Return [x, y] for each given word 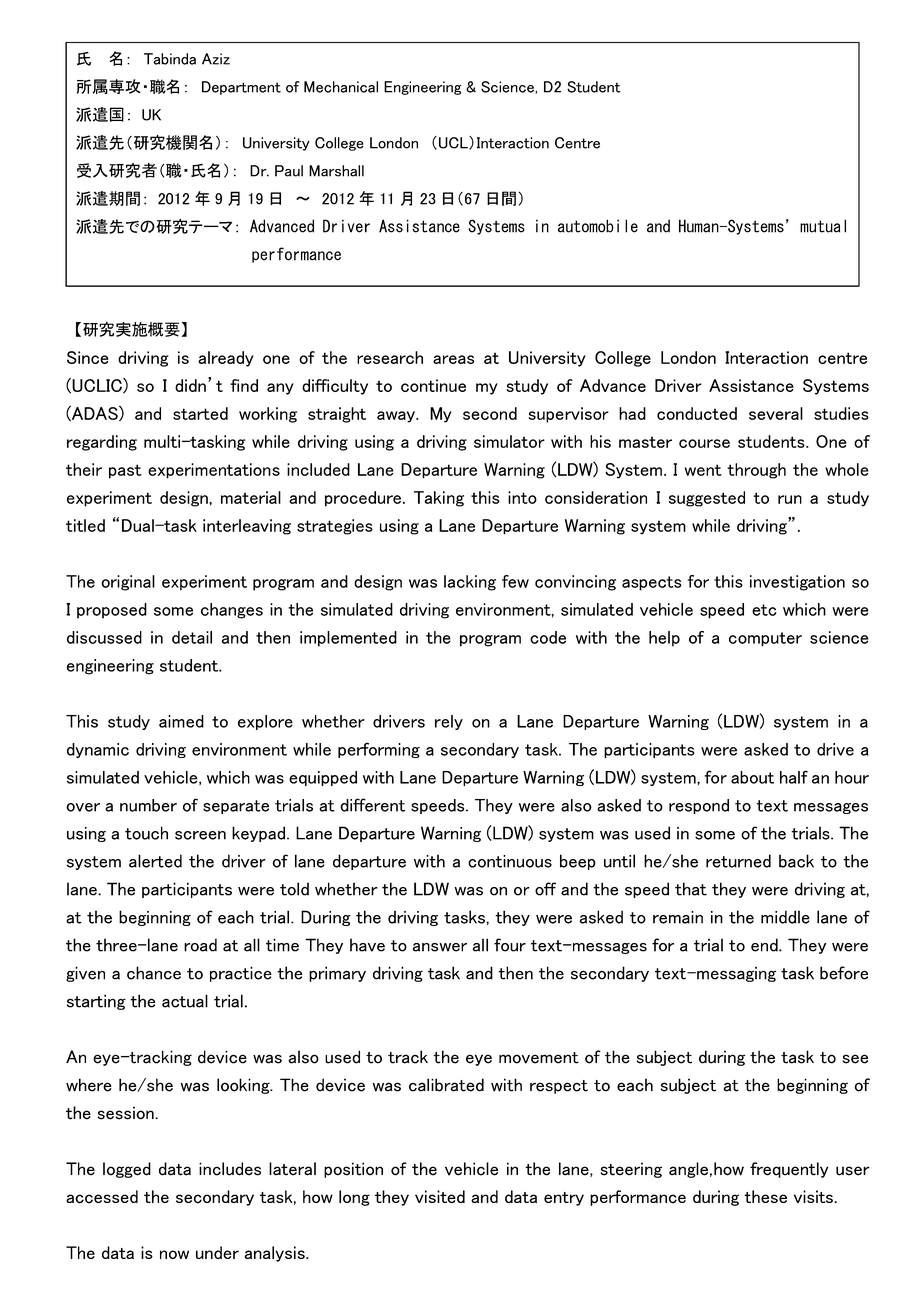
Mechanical [341, 87]
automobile [598, 226]
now [174, 1254]
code [548, 637]
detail [192, 637]
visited [440, 1196]
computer [765, 639]
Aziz [216, 59]
